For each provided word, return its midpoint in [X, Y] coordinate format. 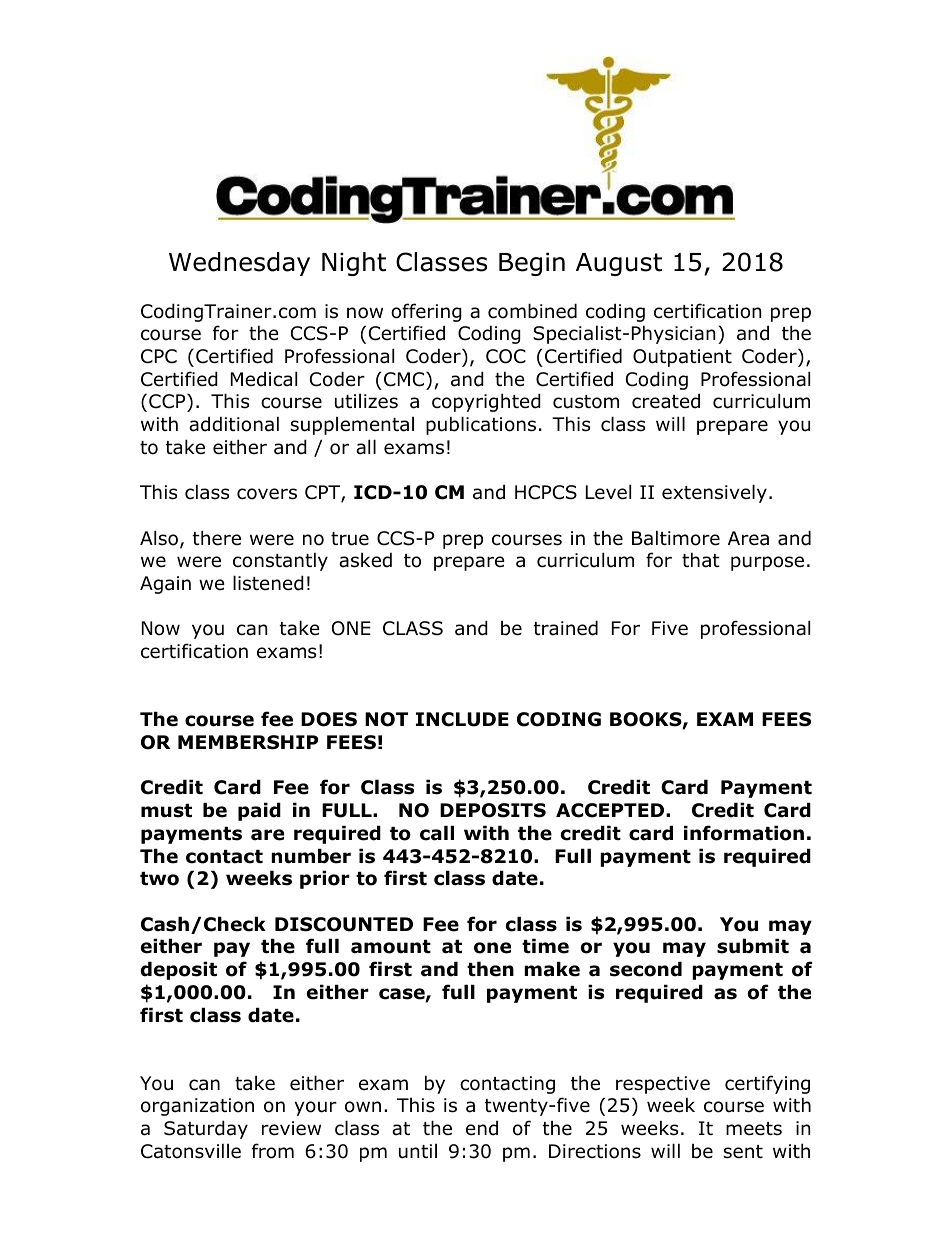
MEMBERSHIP [248, 742]
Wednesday [239, 264]
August [619, 264]
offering [426, 312]
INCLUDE [462, 719]
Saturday [206, 1129]
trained [566, 628]
